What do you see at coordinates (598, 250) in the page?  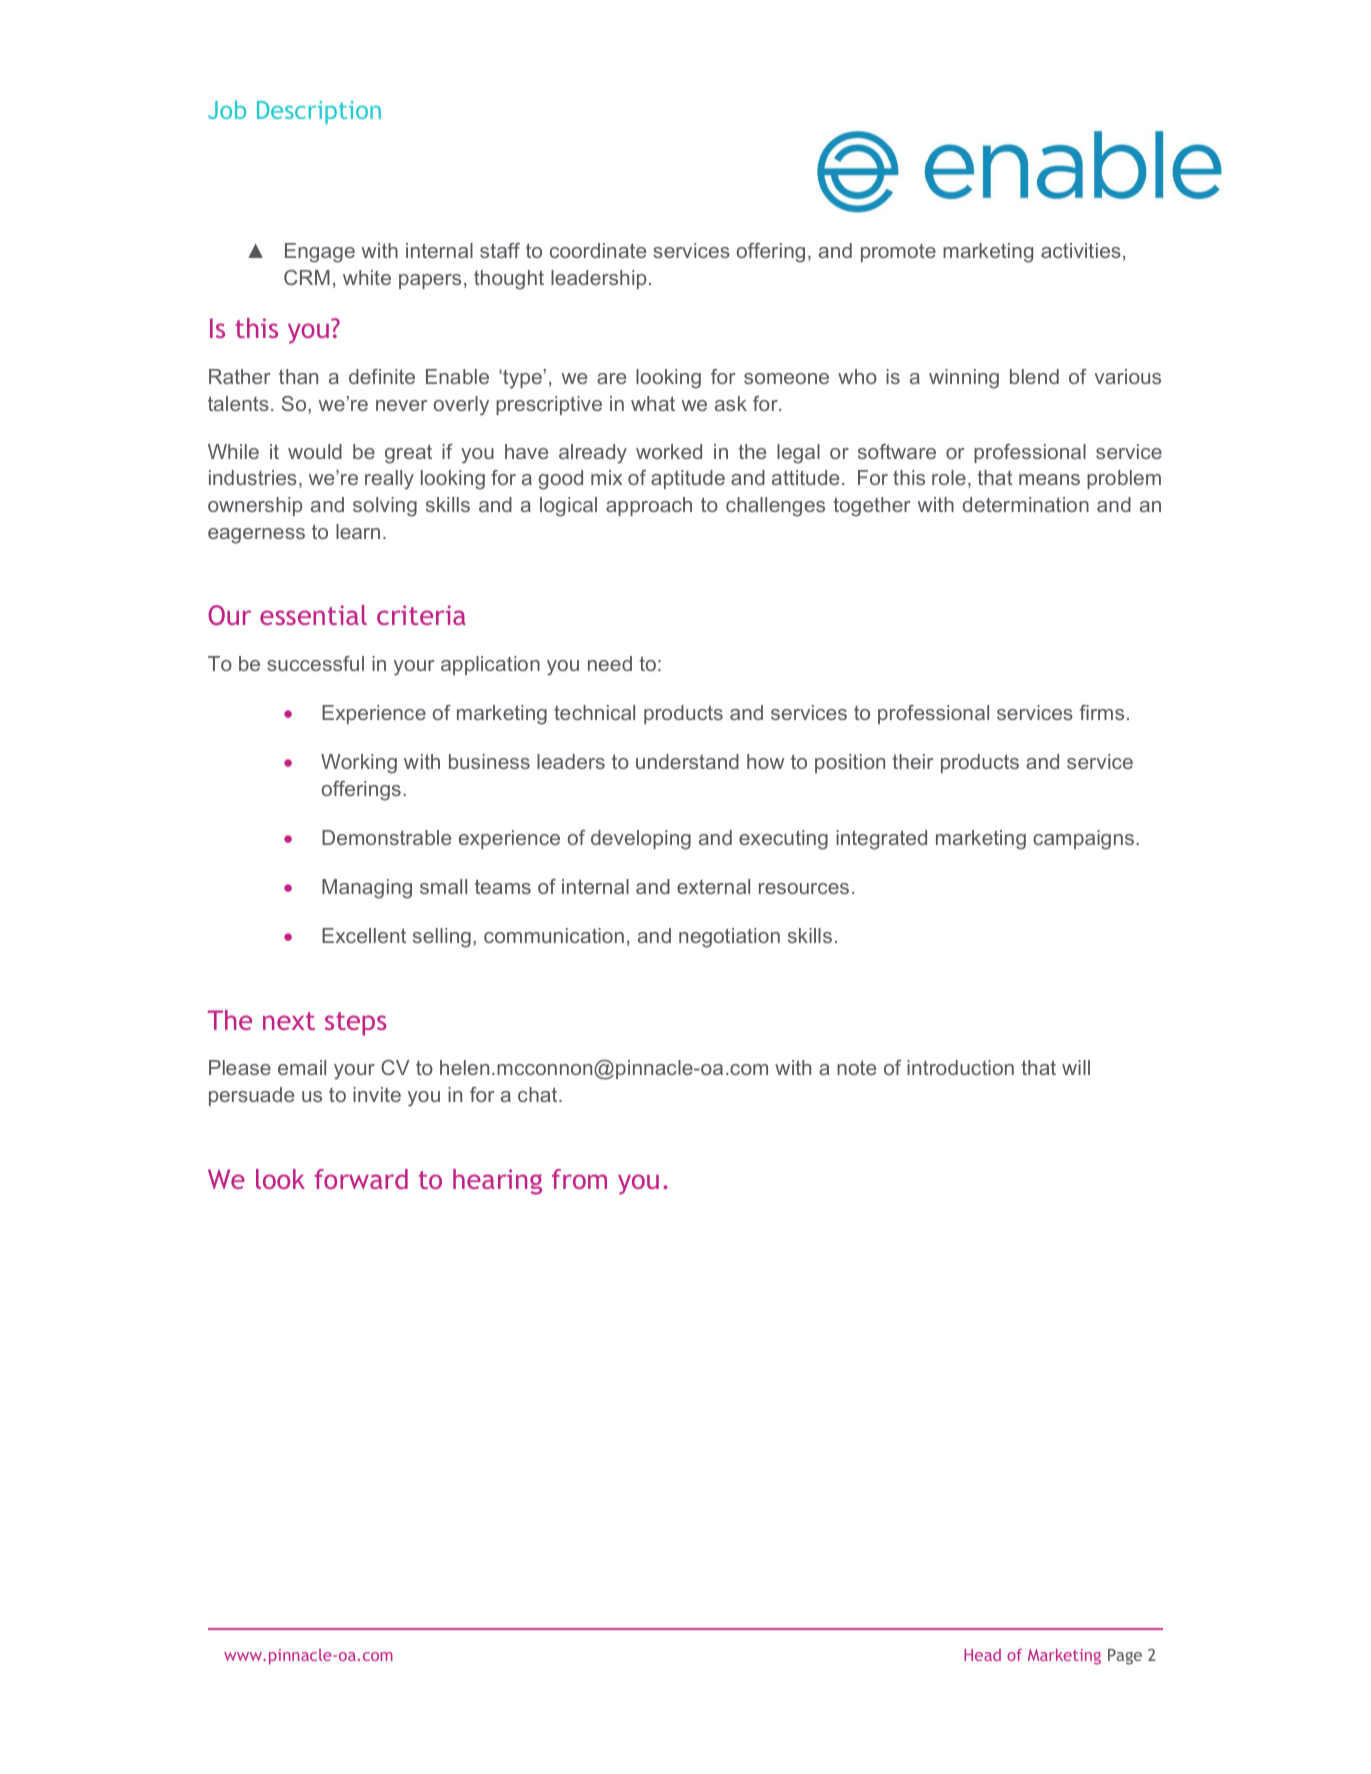 I see `coordinate` at bounding box center [598, 250].
